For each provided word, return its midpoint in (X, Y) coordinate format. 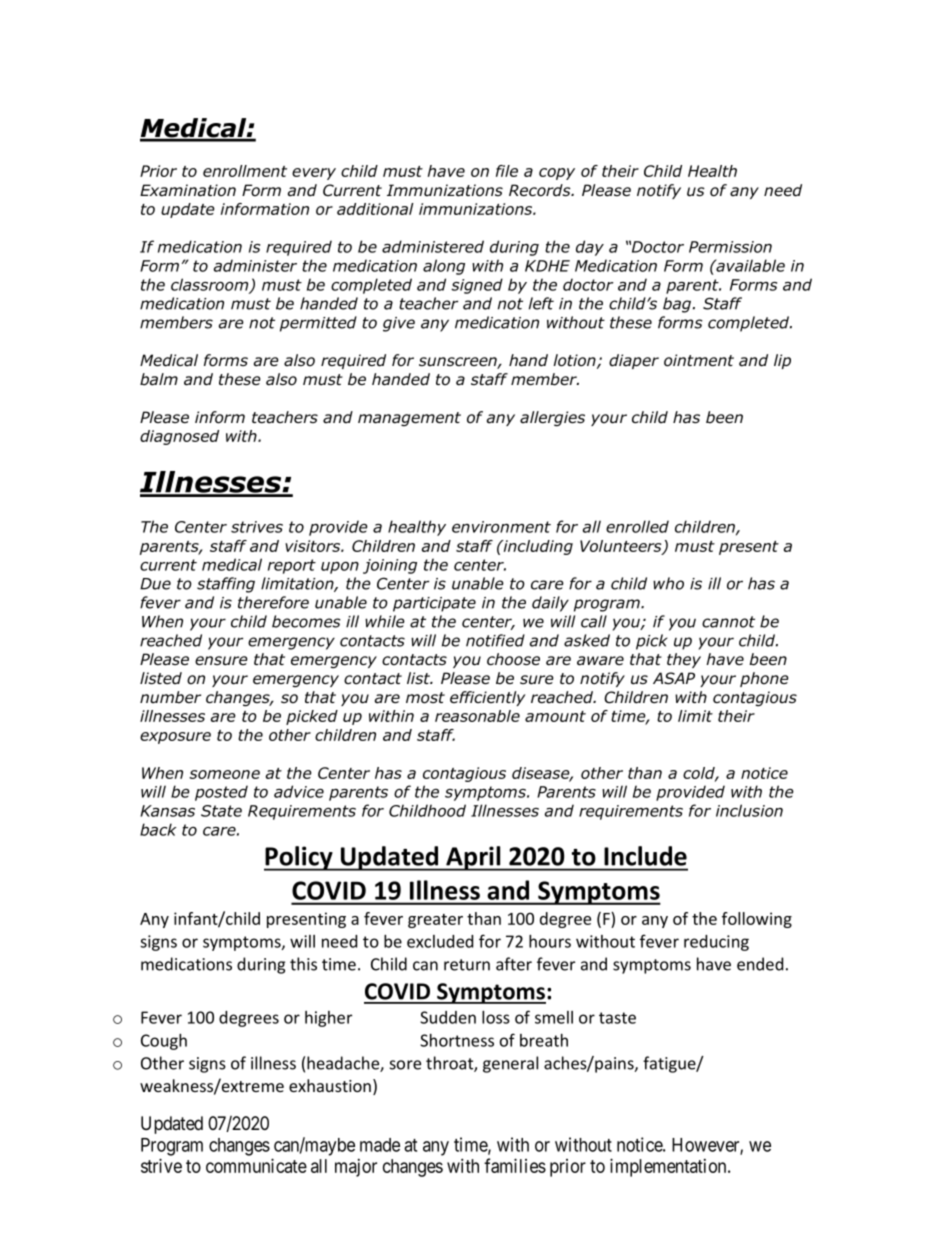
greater (435, 921)
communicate (256, 1165)
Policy (299, 858)
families (515, 1165)
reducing (716, 943)
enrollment (245, 171)
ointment (699, 360)
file (507, 171)
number (170, 697)
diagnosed (179, 437)
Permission (730, 247)
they (684, 660)
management (409, 419)
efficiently (487, 698)
